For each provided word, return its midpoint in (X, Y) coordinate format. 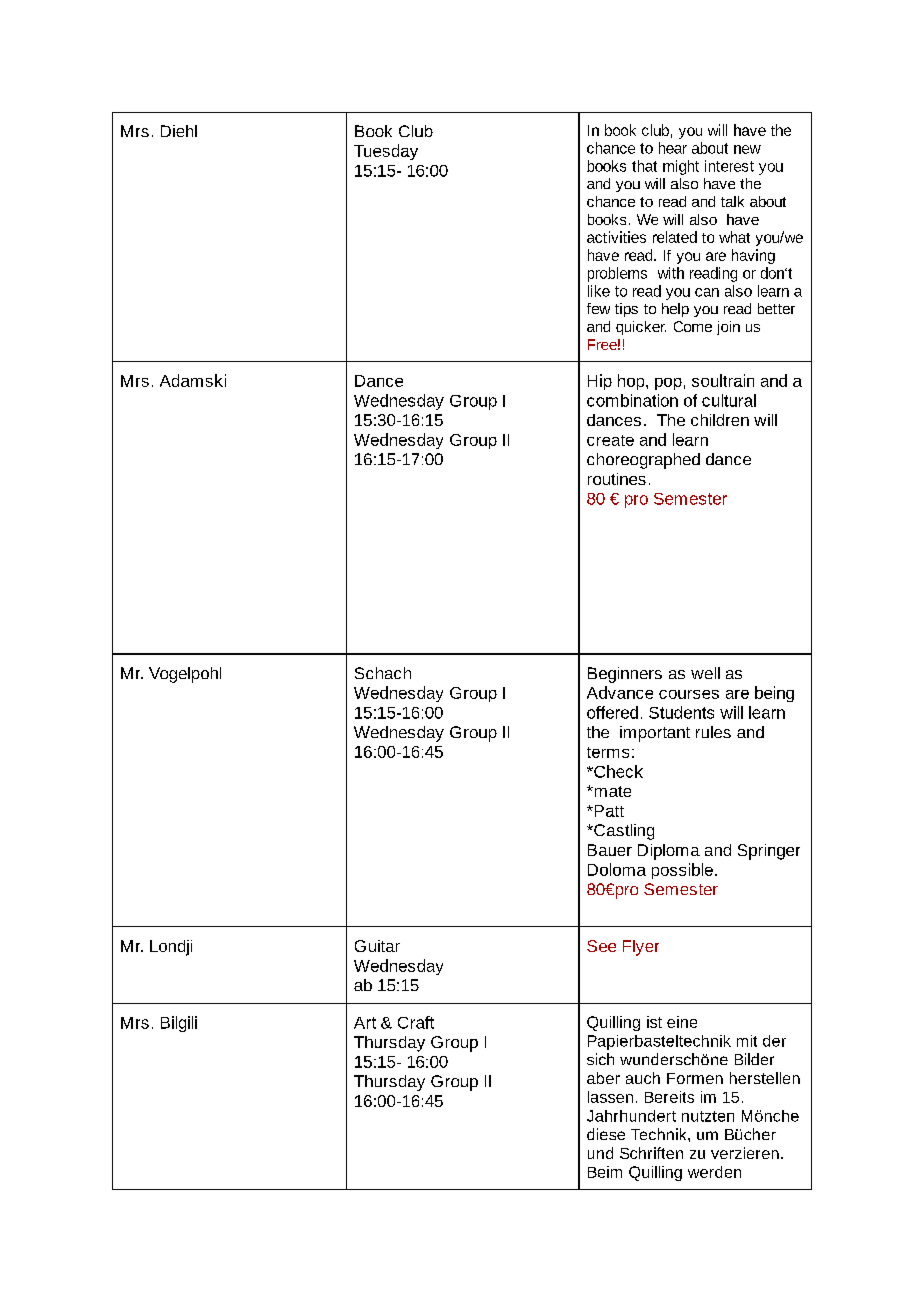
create (610, 440)
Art (365, 1023)
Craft (416, 1022)
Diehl (179, 131)
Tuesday (386, 152)
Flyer (641, 948)
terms (608, 752)
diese (606, 1134)
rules (713, 732)
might (681, 167)
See (601, 946)
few (598, 308)
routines (617, 479)
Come (693, 326)
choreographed (643, 461)
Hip (600, 382)
